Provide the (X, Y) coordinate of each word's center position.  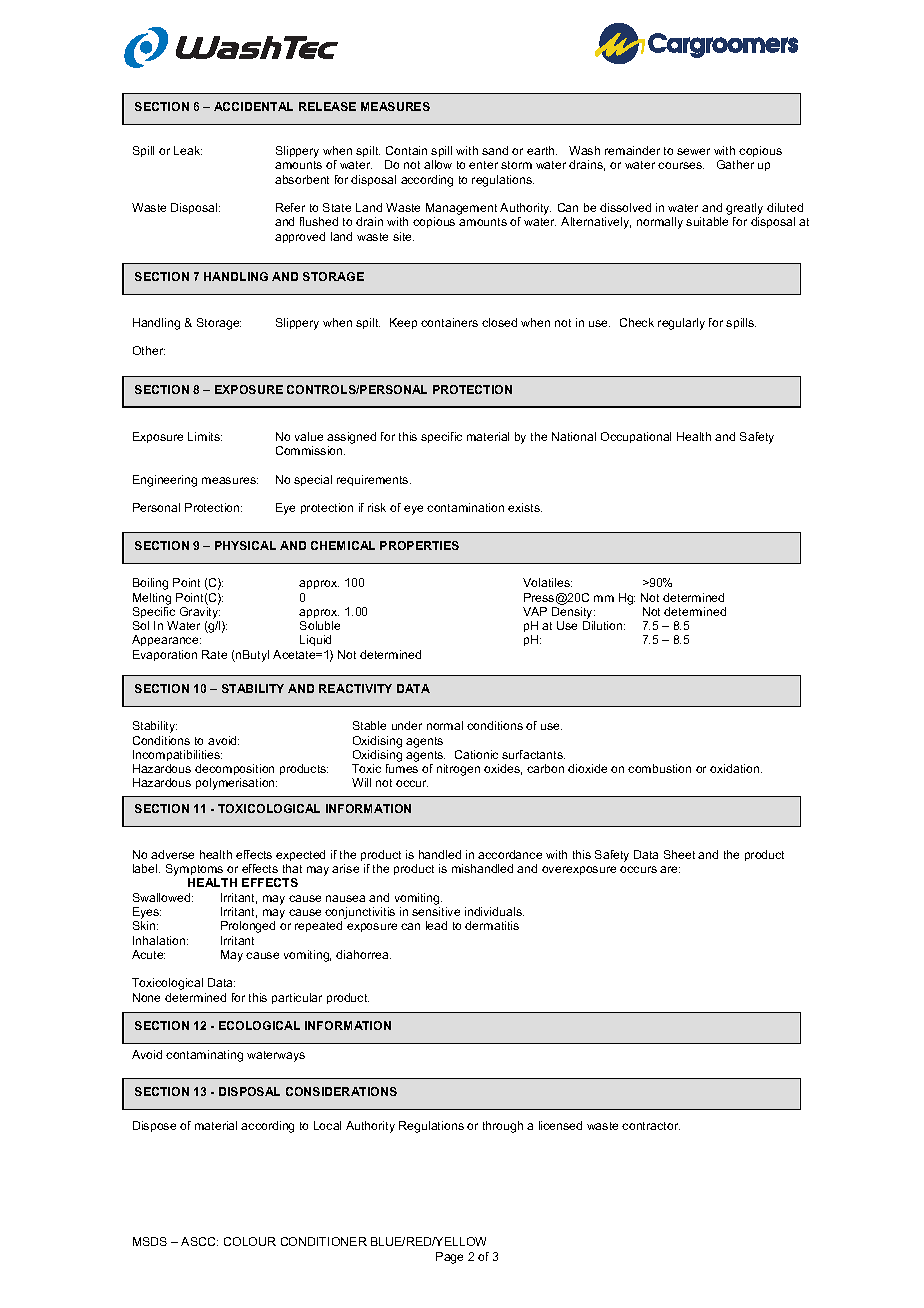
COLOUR (250, 1241)
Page (449, 1258)
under (407, 725)
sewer (693, 151)
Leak (188, 150)
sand (495, 150)
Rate (214, 654)
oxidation (736, 768)
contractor (651, 1126)
